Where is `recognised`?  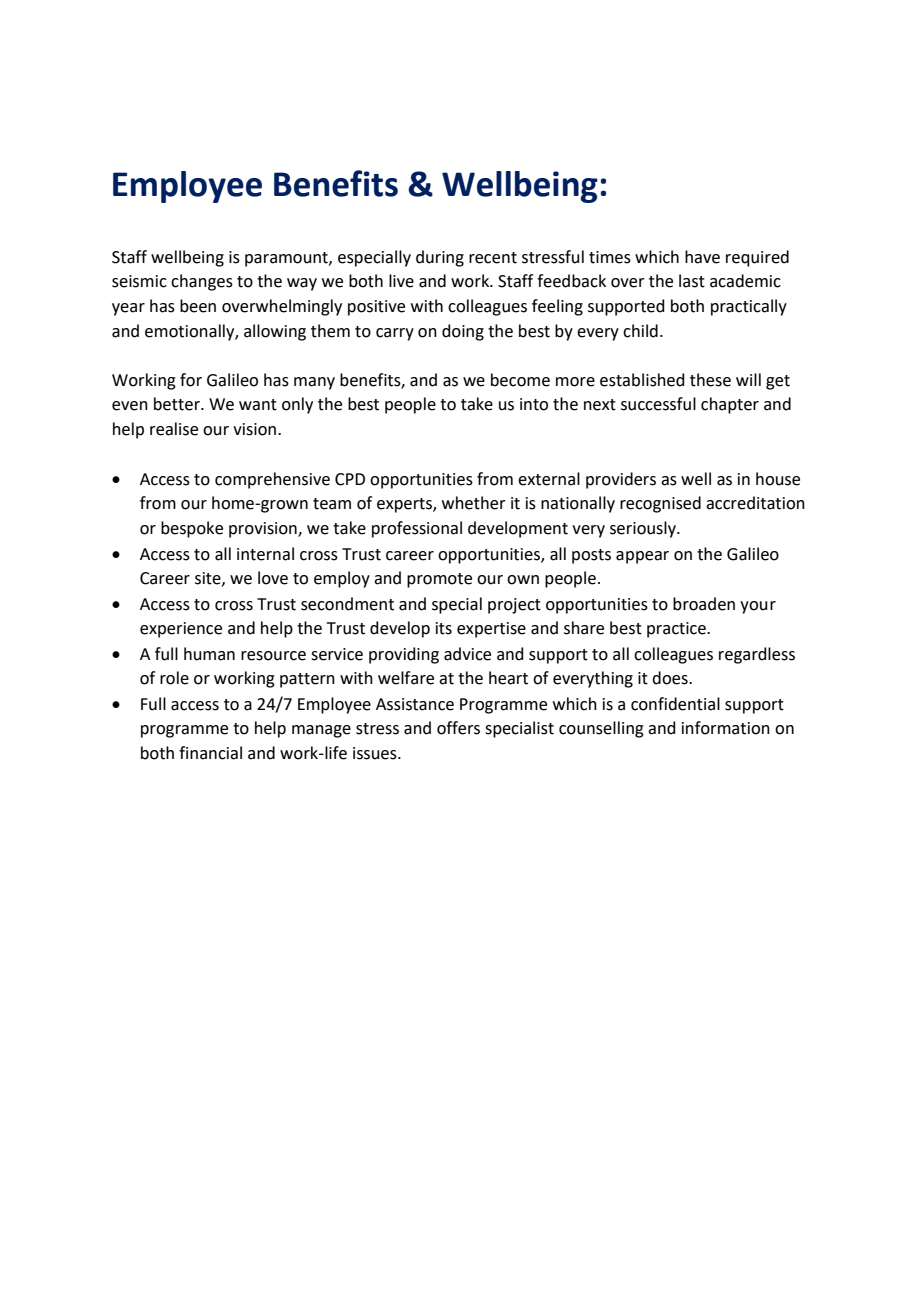 recognised is located at coordinates (660, 504).
